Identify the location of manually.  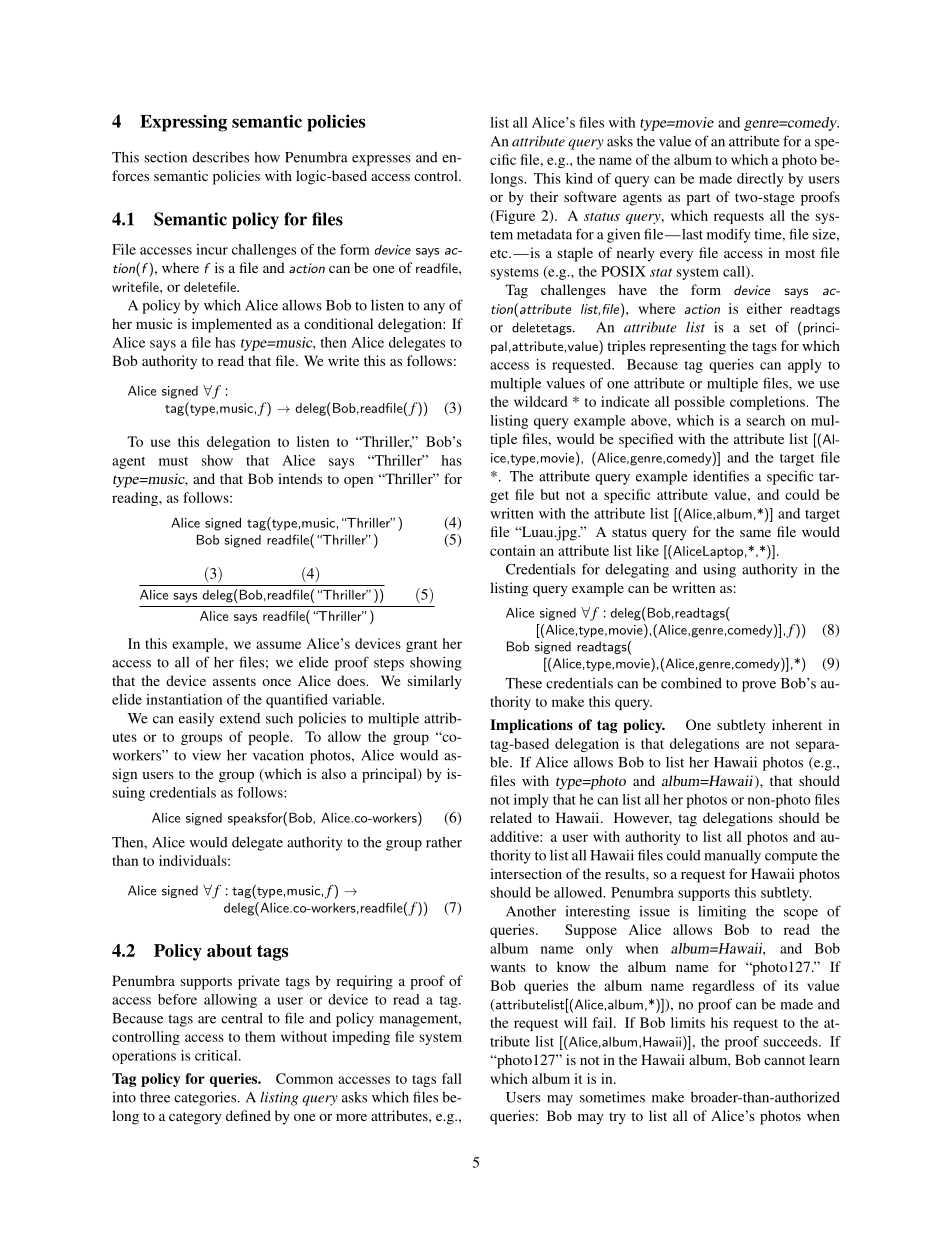
(732, 857).
